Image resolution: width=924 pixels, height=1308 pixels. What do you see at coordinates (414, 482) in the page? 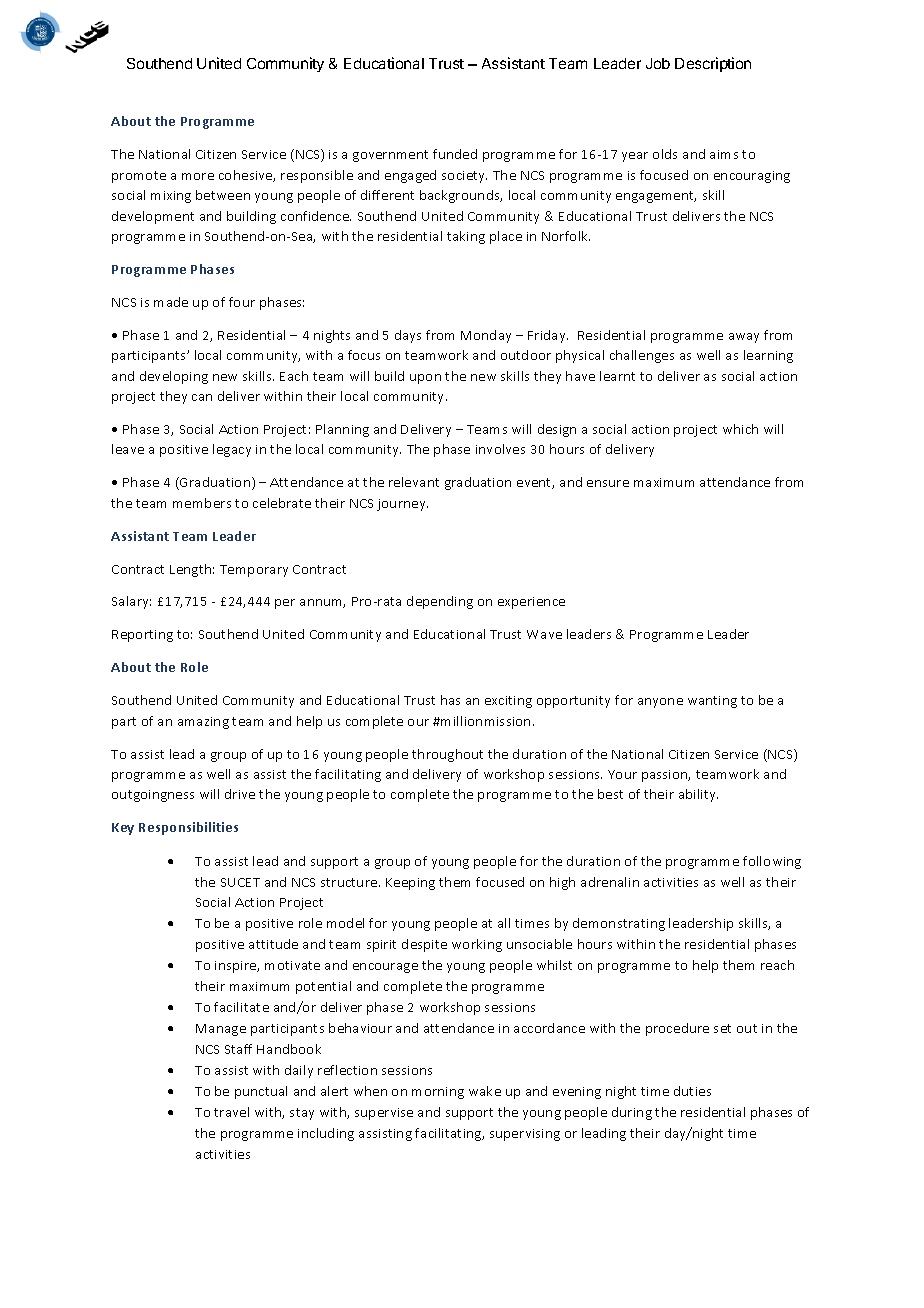
I see `relevant` at bounding box center [414, 482].
